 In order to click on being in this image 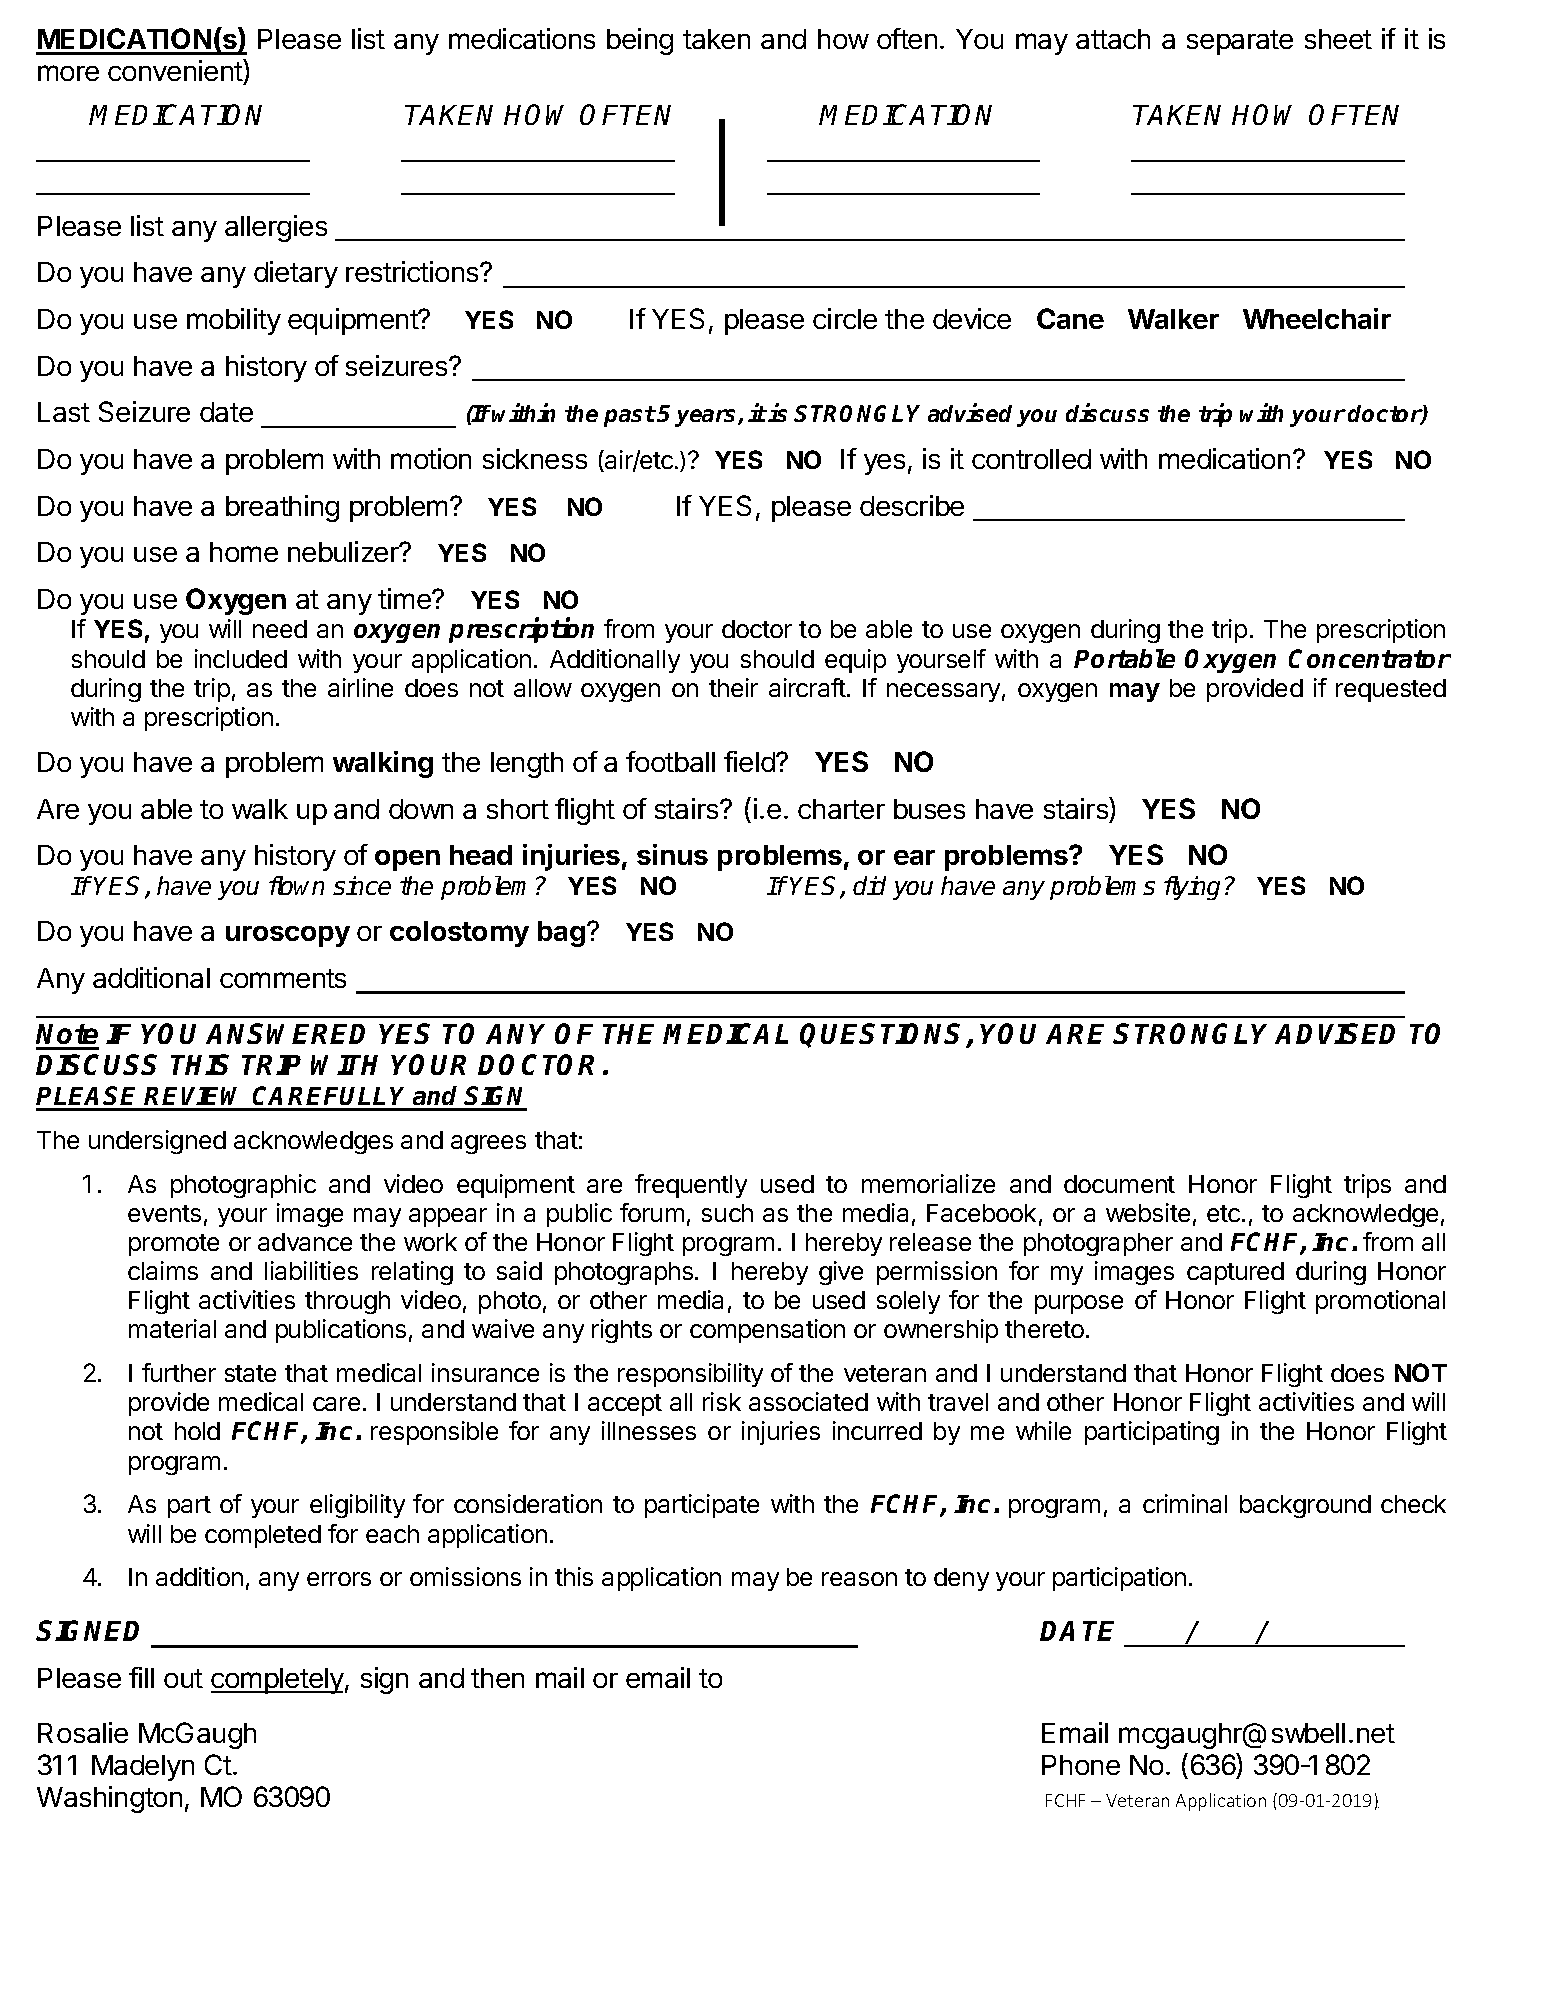, I will do `click(640, 41)`.
